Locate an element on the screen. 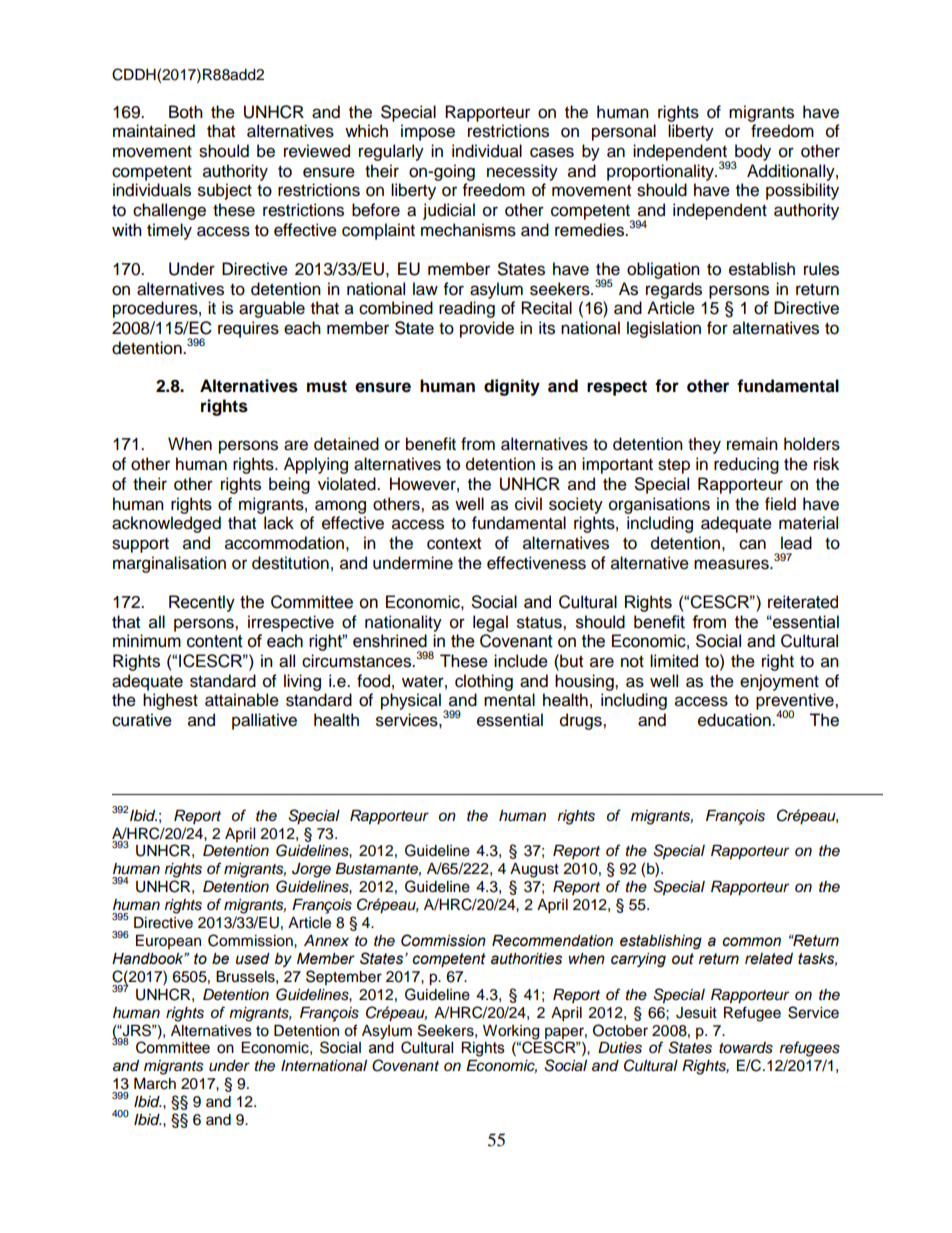 The width and height of the screenshot is (952, 1233). Jorge is located at coordinates (311, 870).
